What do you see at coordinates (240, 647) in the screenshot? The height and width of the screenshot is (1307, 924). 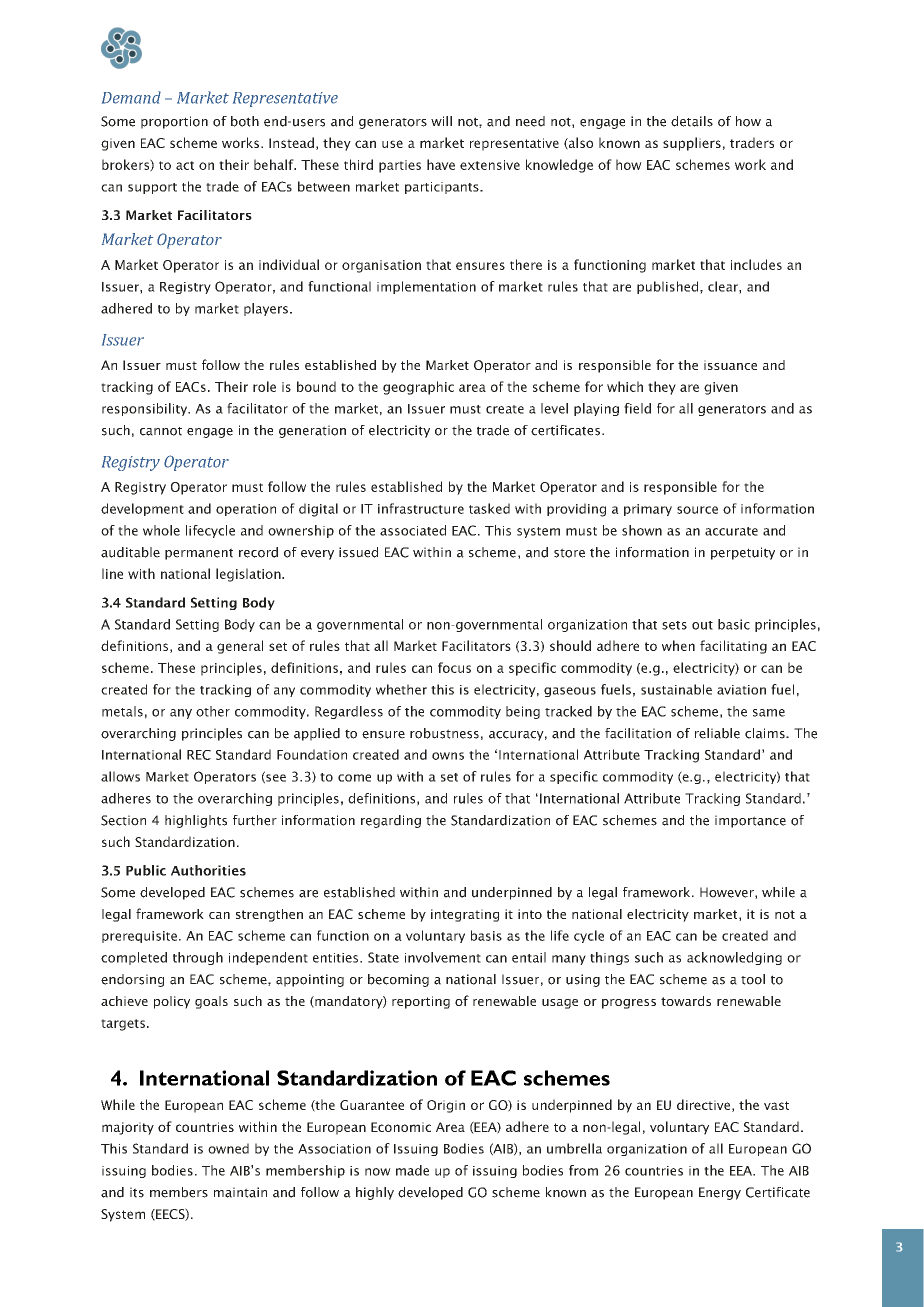 I see `general` at bounding box center [240, 647].
